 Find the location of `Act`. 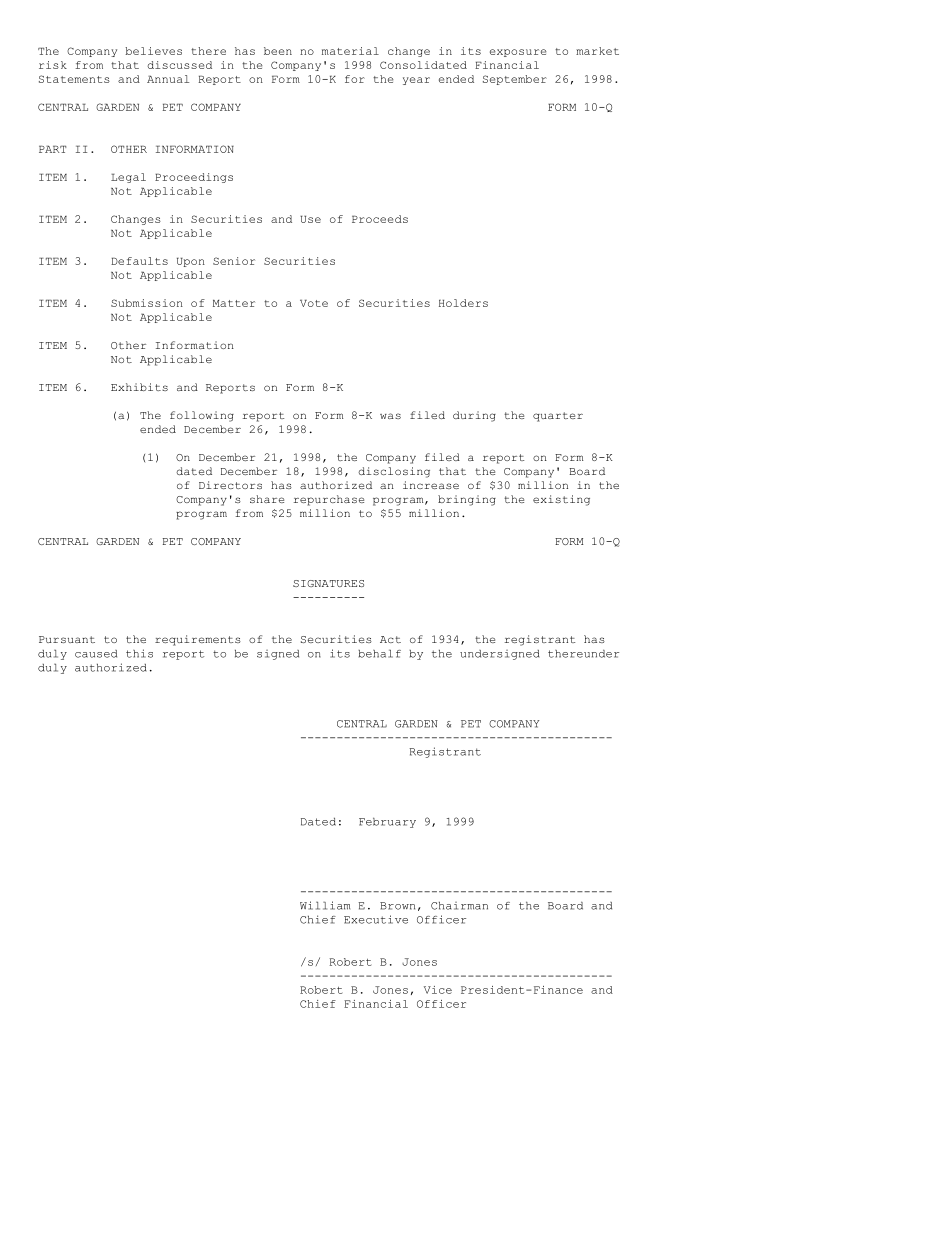

Act is located at coordinates (390, 639).
